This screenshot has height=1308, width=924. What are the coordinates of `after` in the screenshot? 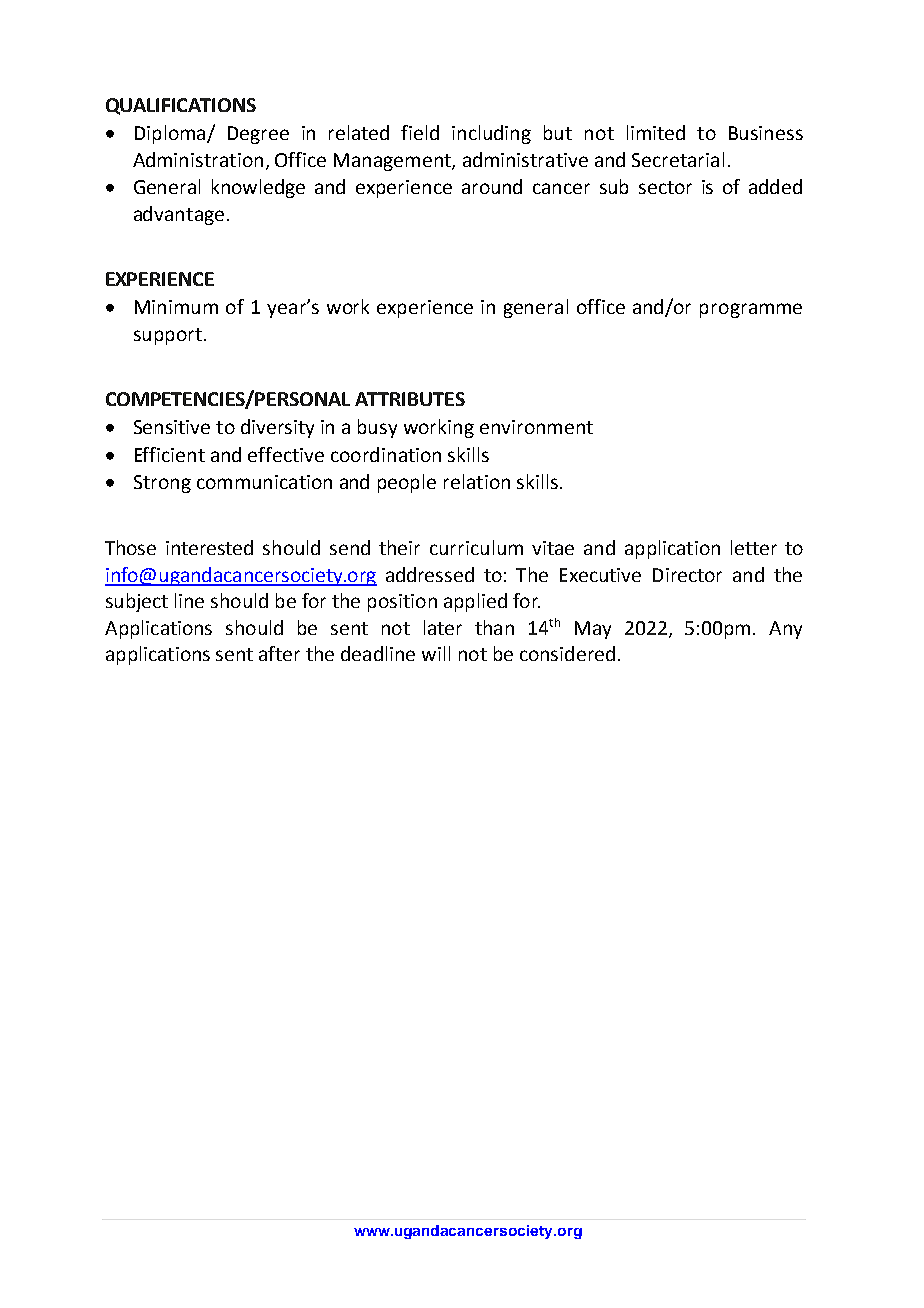 It's located at (279, 653).
